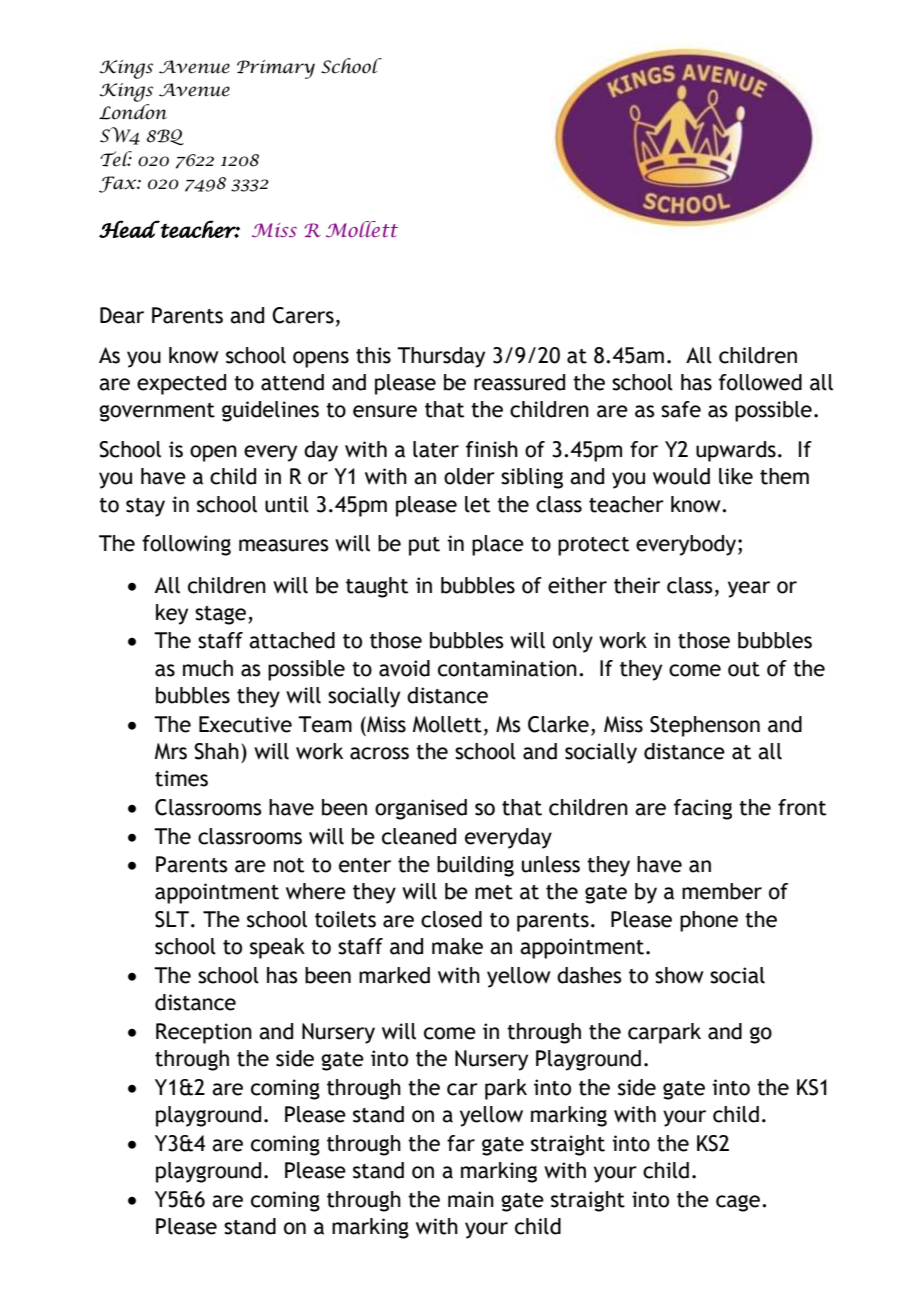 Image resolution: width=924 pixels, height=1308 pixels. Describe the element at coordinates (451, 919) in the page. I see `closed` at that location.
